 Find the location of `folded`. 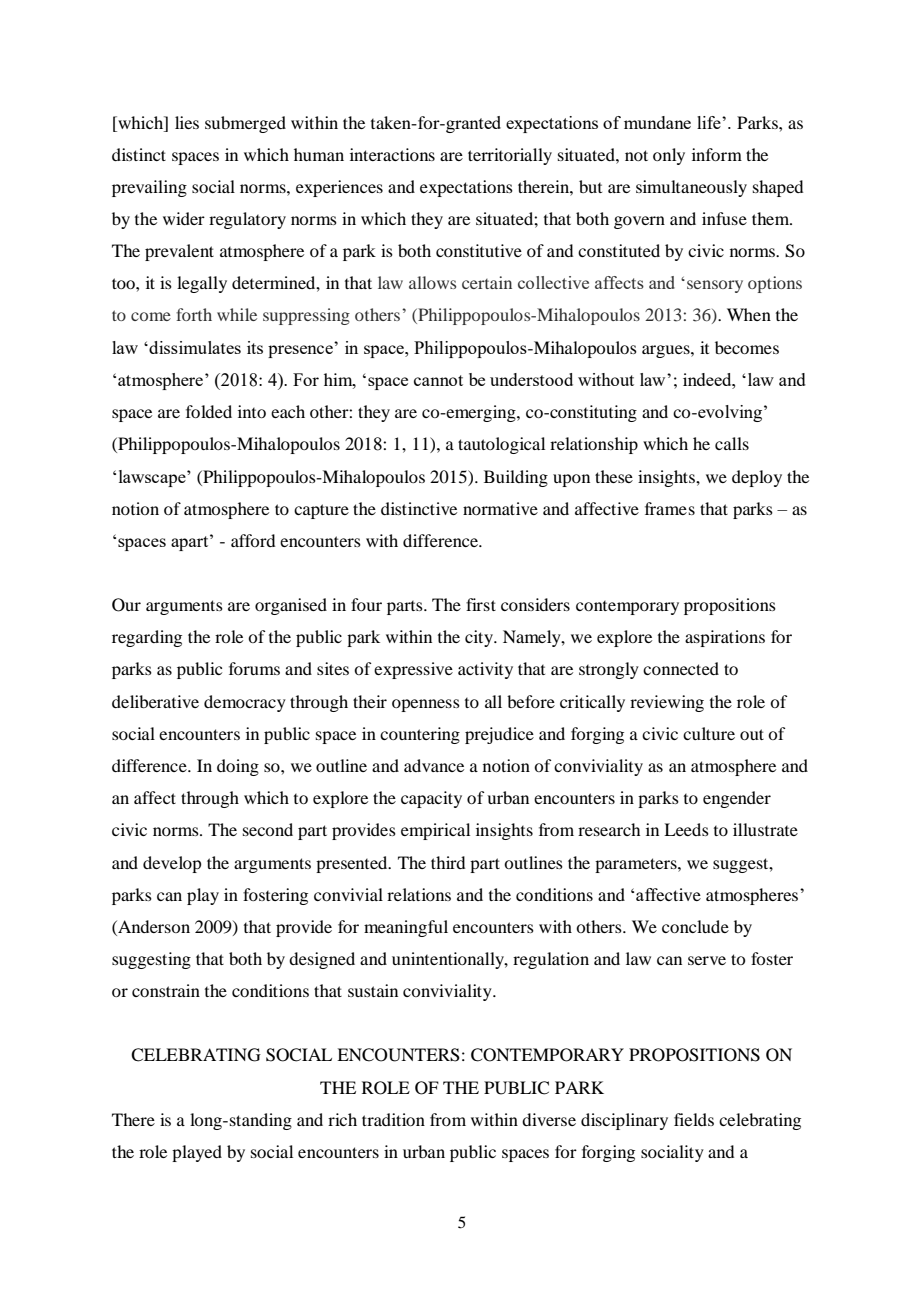

folded is located at coordinates (209, 411).
